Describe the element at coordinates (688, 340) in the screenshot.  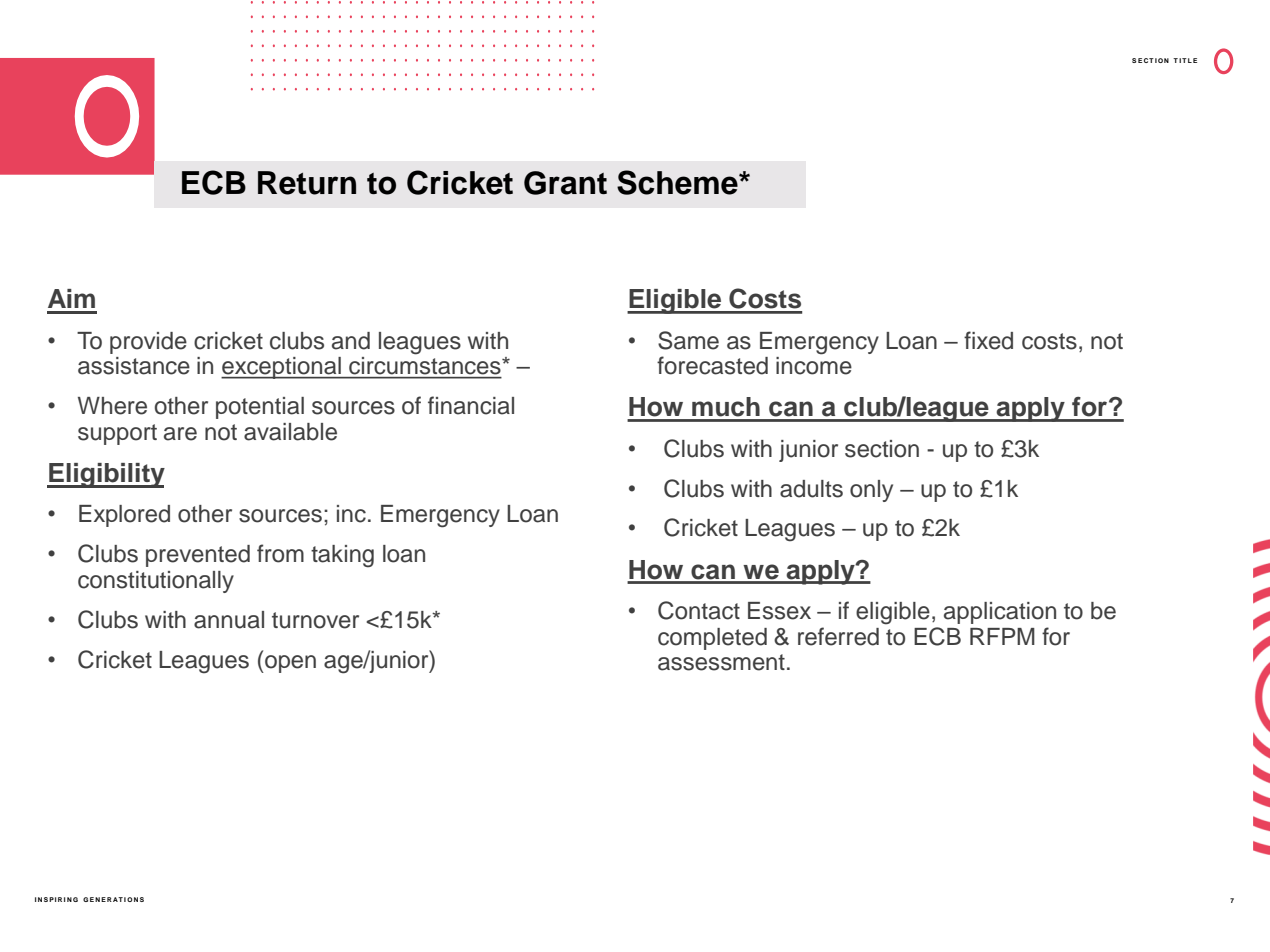
I see `Same` at that location.
